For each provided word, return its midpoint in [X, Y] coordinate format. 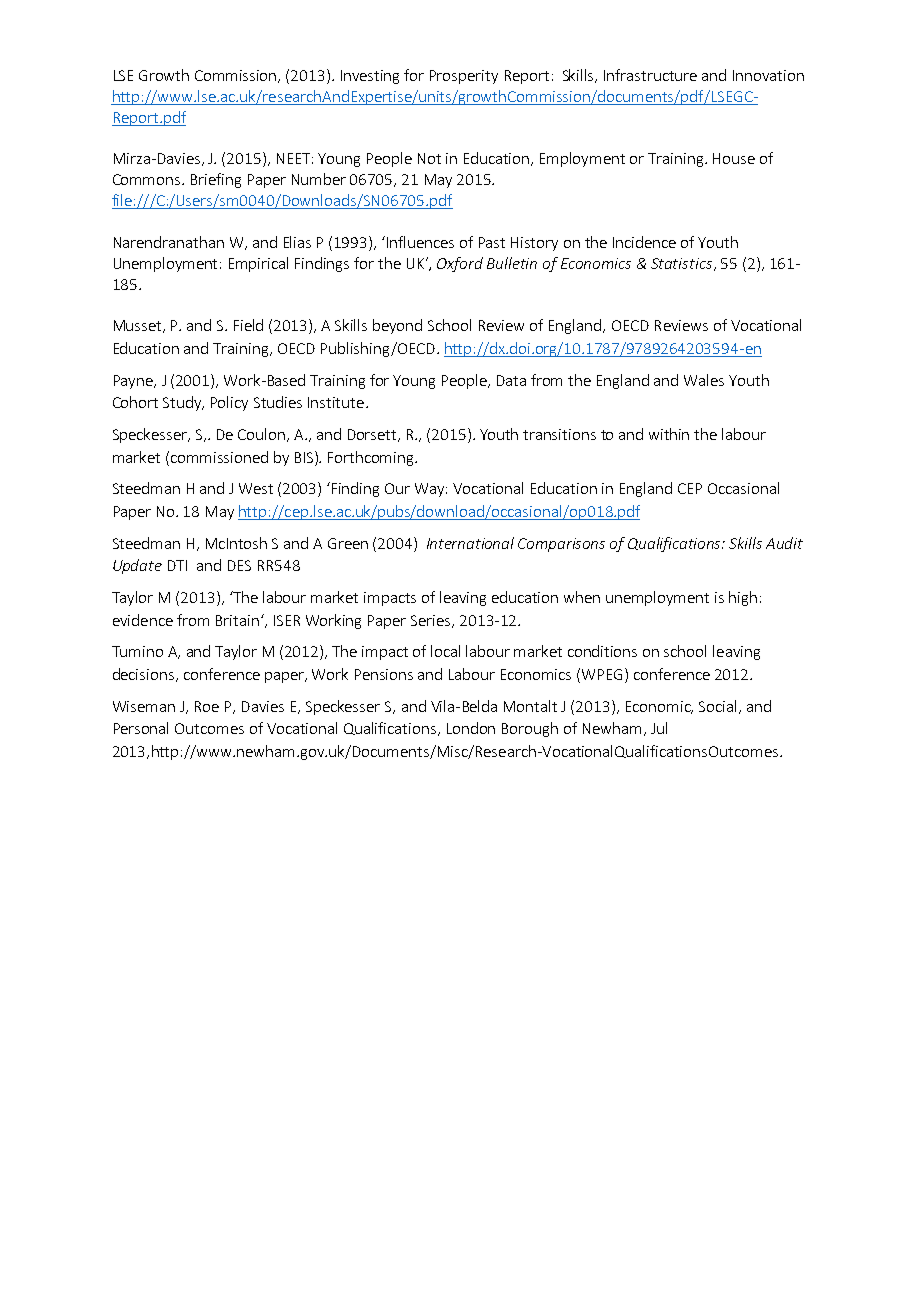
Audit [784, 543]
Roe [207, 706]
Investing [370, 77]
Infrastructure [650, 75]
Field [248, 325]
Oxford [460, 264]
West [256, 488]
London [471, 728]
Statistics [683, 264]
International [470, 543]
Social [719, 707]
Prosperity [464, 77]
